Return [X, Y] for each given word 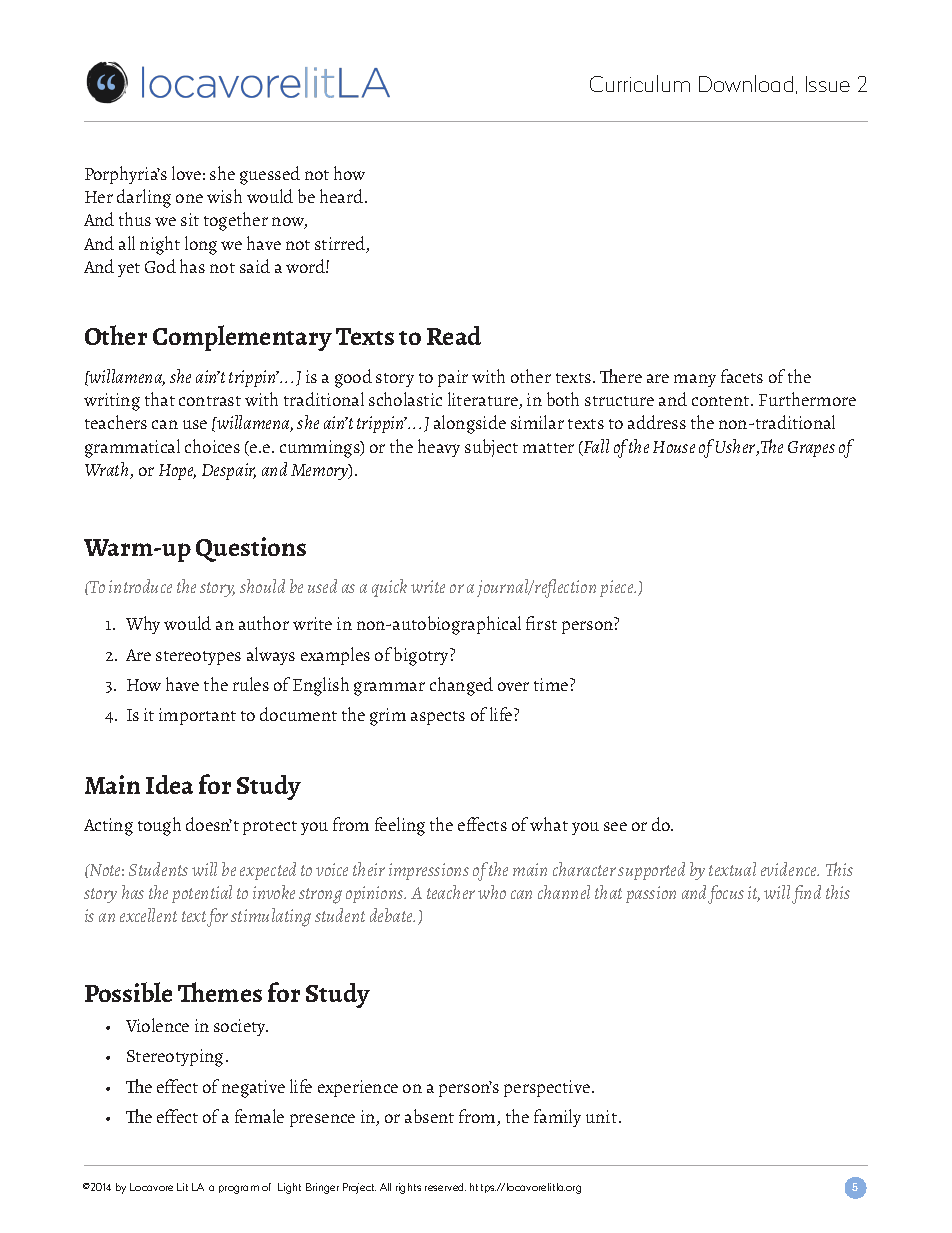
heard [343, 196]
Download [746, 83]
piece [618, 588]
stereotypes [198, 658]
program [239, 1189]
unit [601, 1116]
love [186, 173]
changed [461, 686]
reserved [445, 1187]
